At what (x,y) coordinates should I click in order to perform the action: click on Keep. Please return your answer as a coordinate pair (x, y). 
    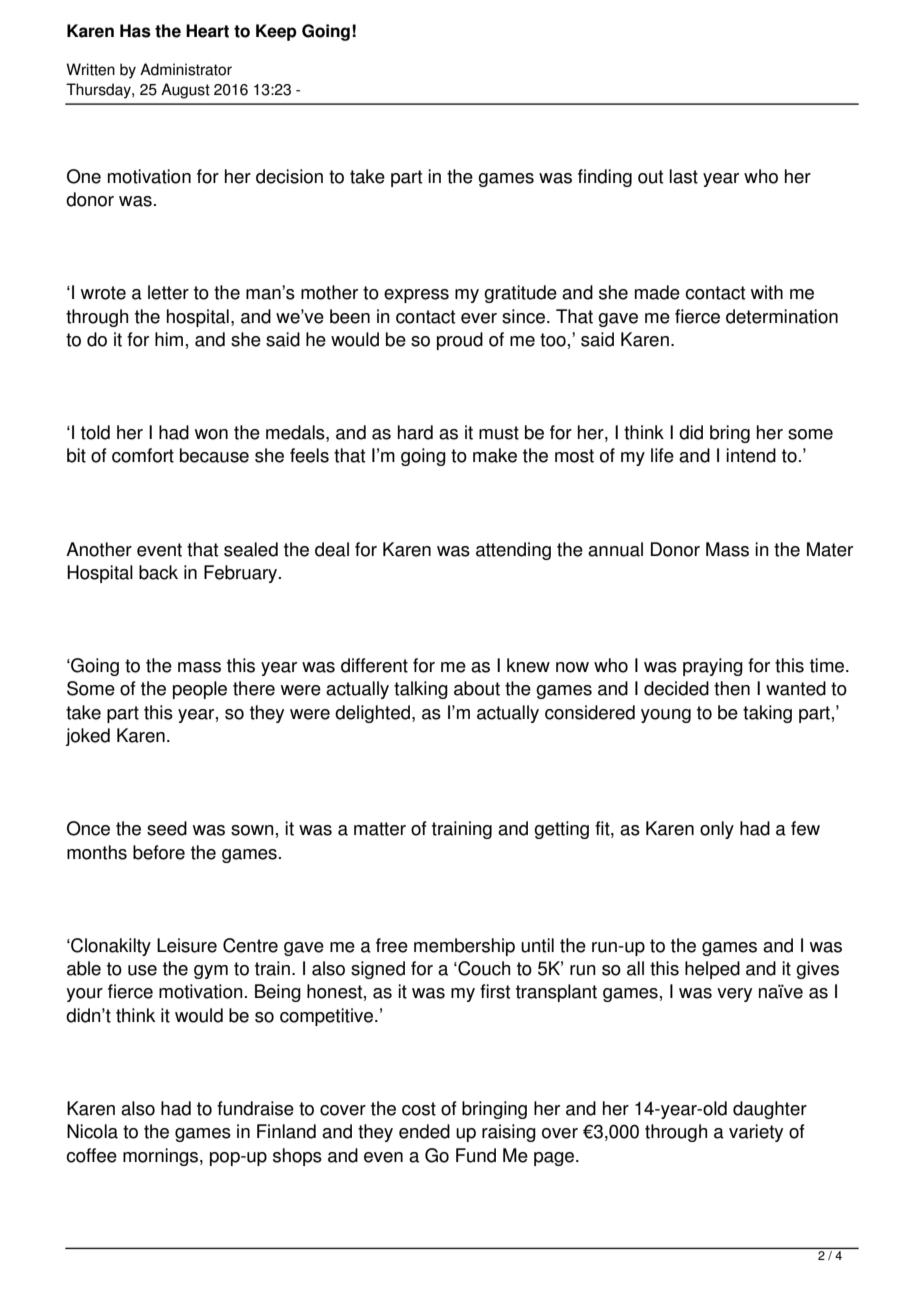
    Looking at the image, I should click on (276, 32).
